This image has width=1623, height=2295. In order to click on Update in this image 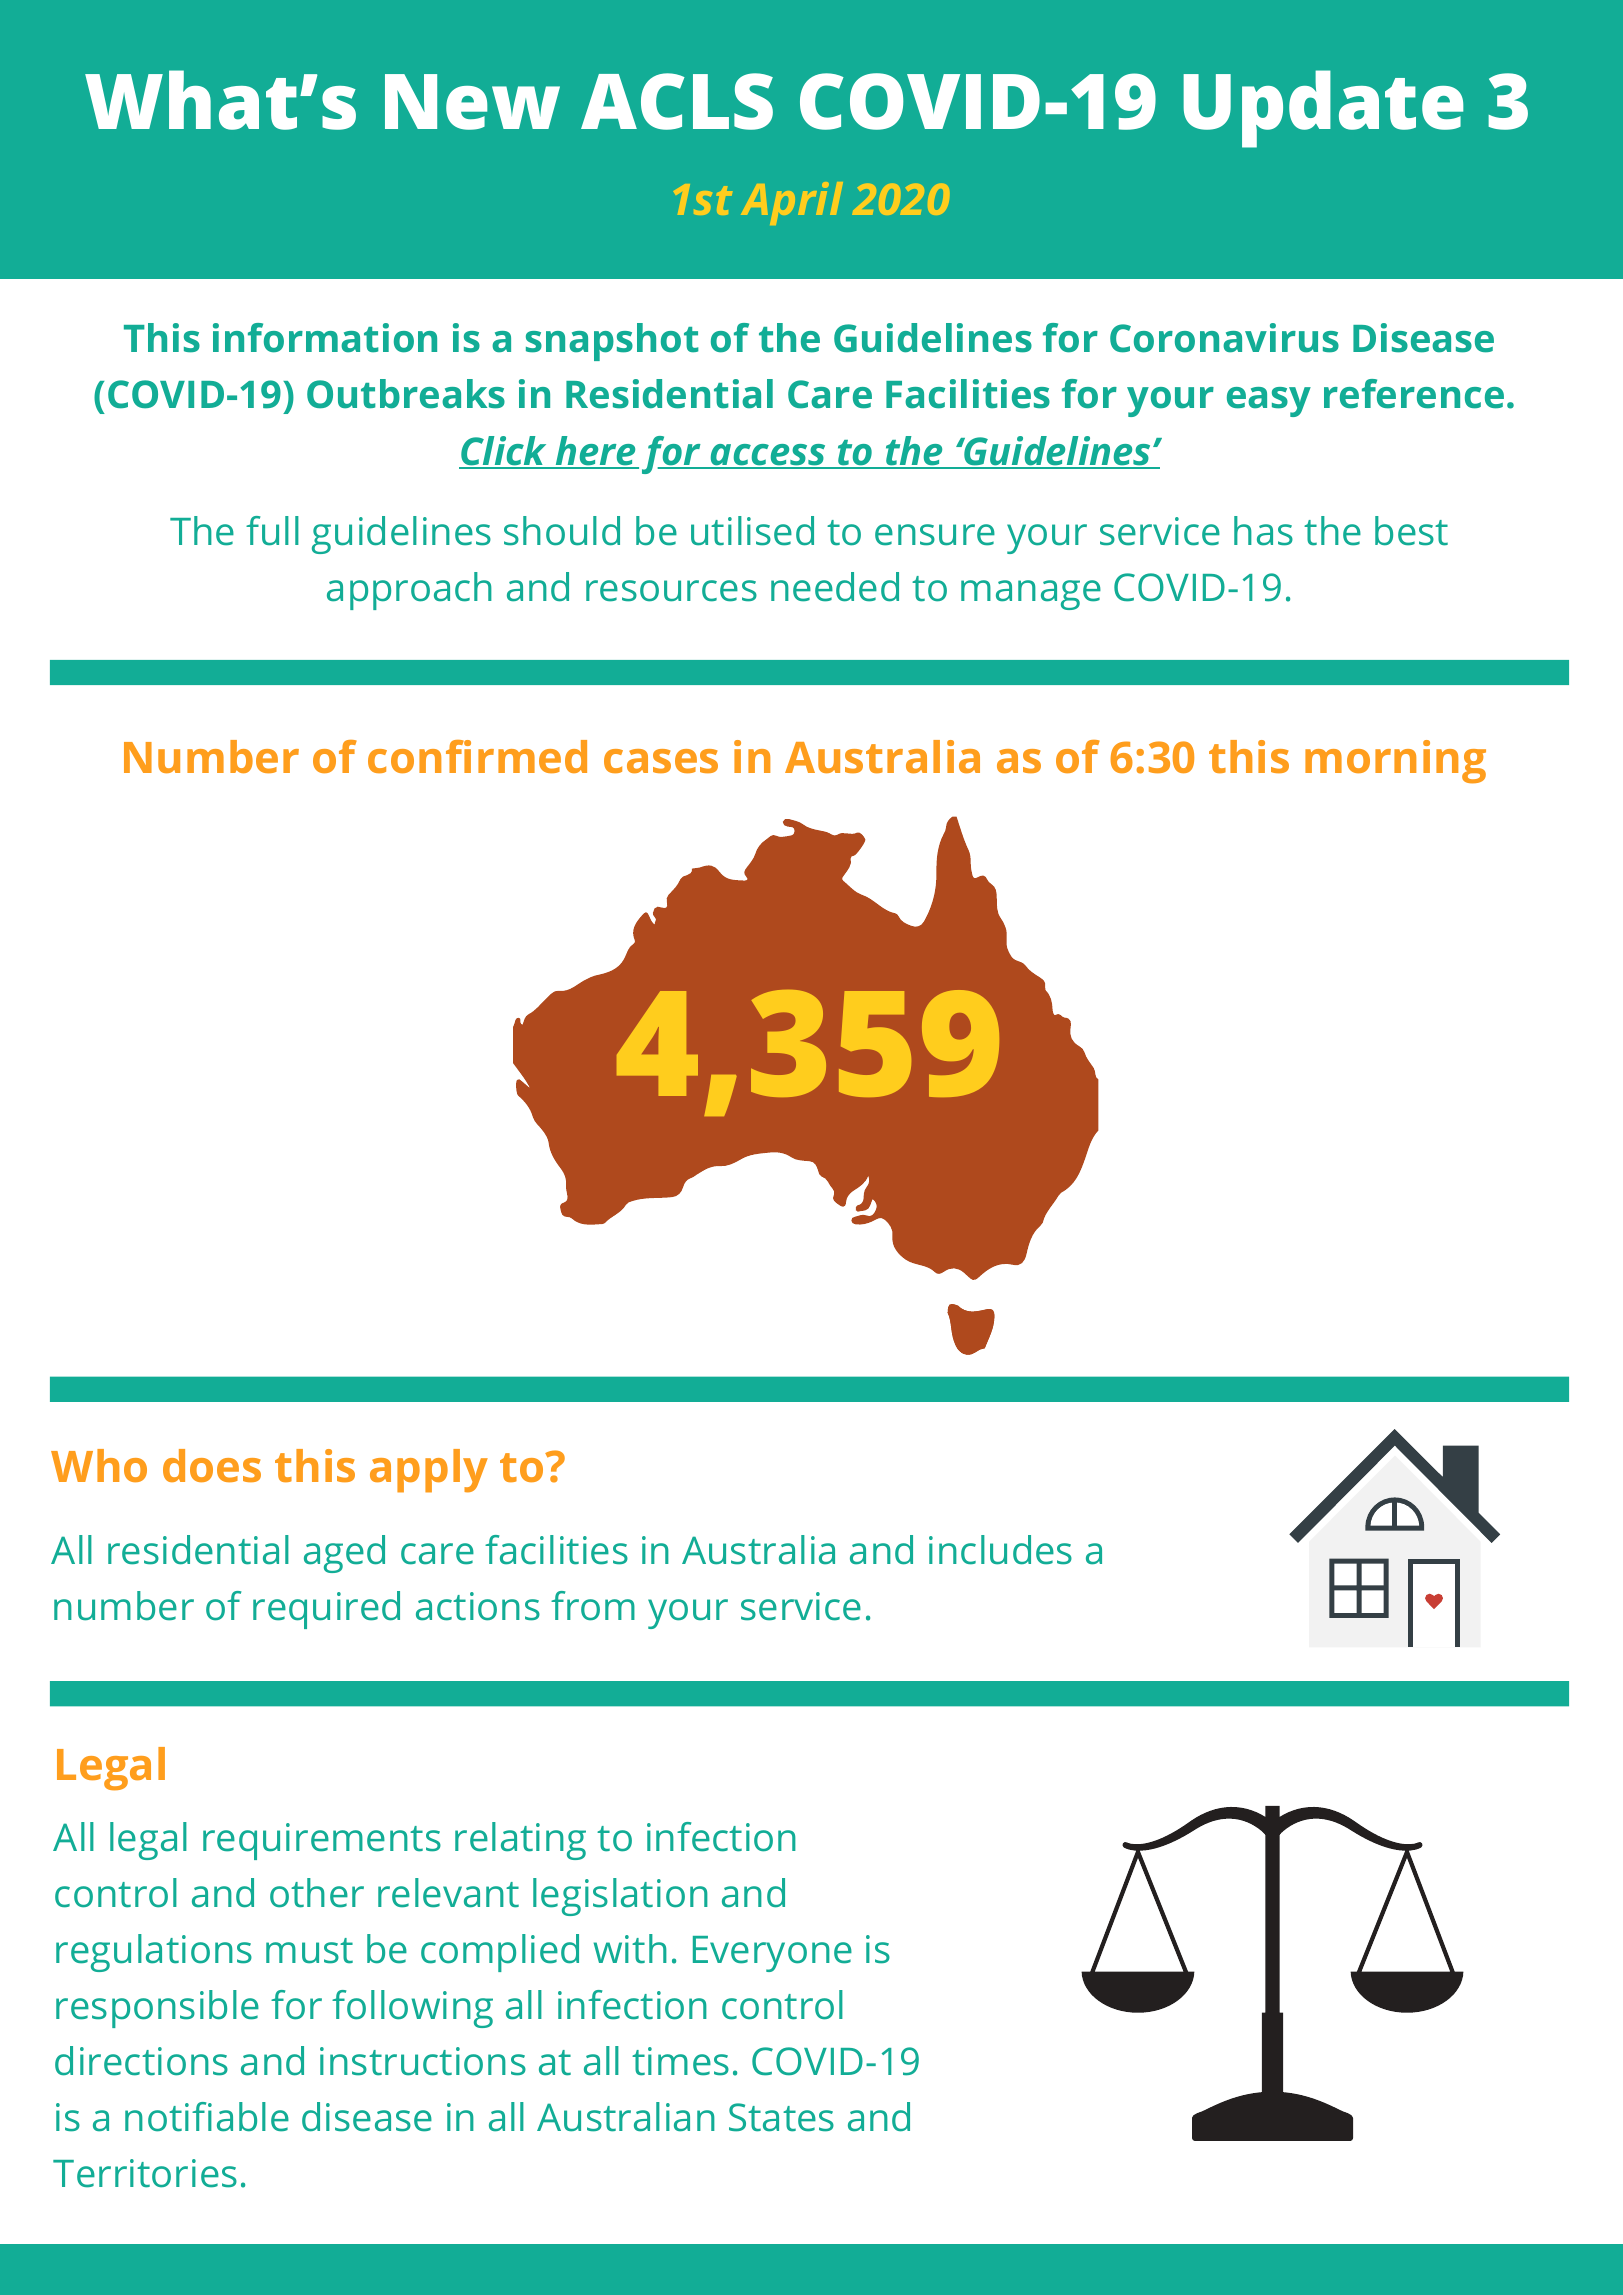, I will do `click(1323, 109)`.
